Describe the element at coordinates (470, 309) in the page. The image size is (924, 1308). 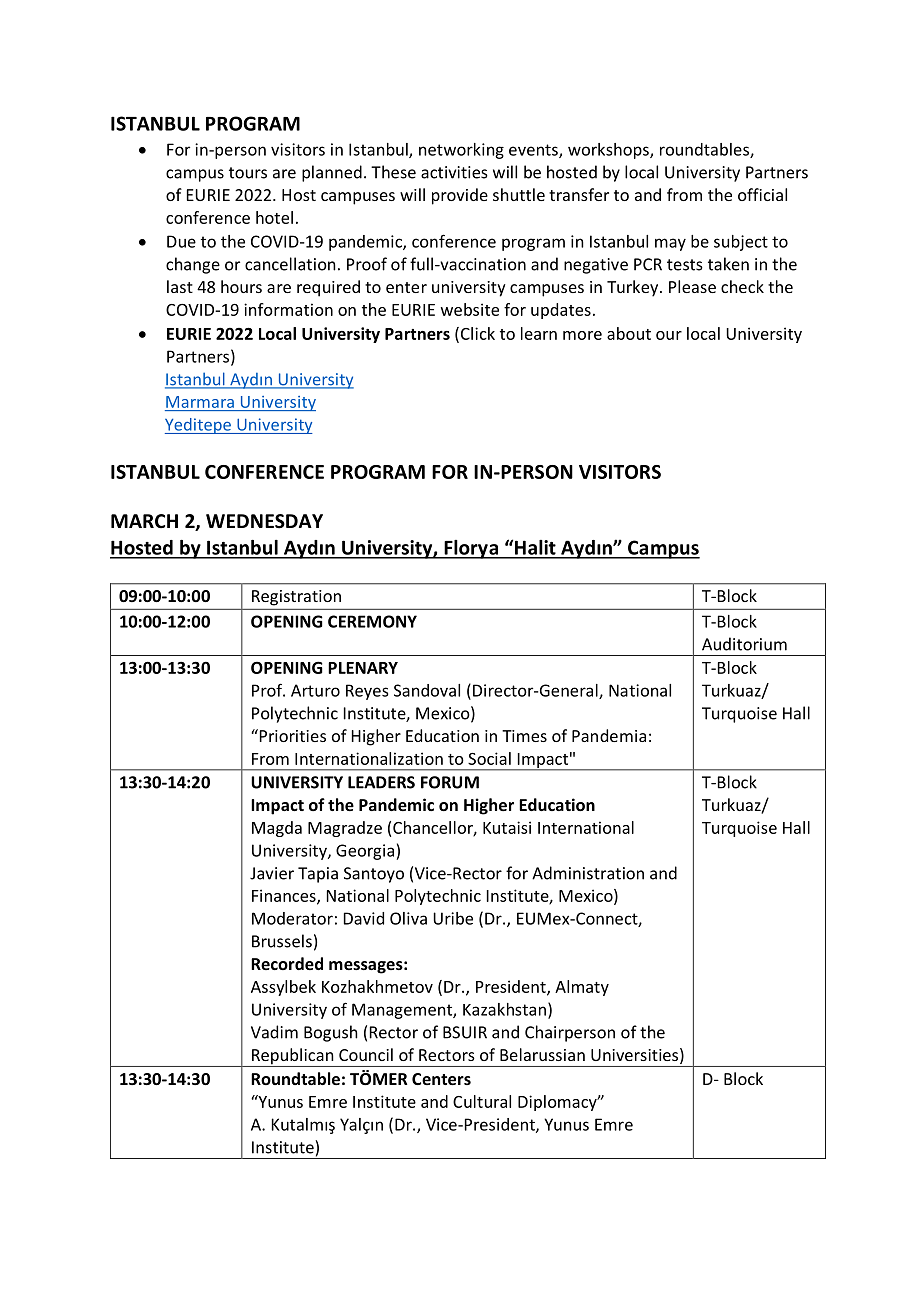
I see `website` at that location.
